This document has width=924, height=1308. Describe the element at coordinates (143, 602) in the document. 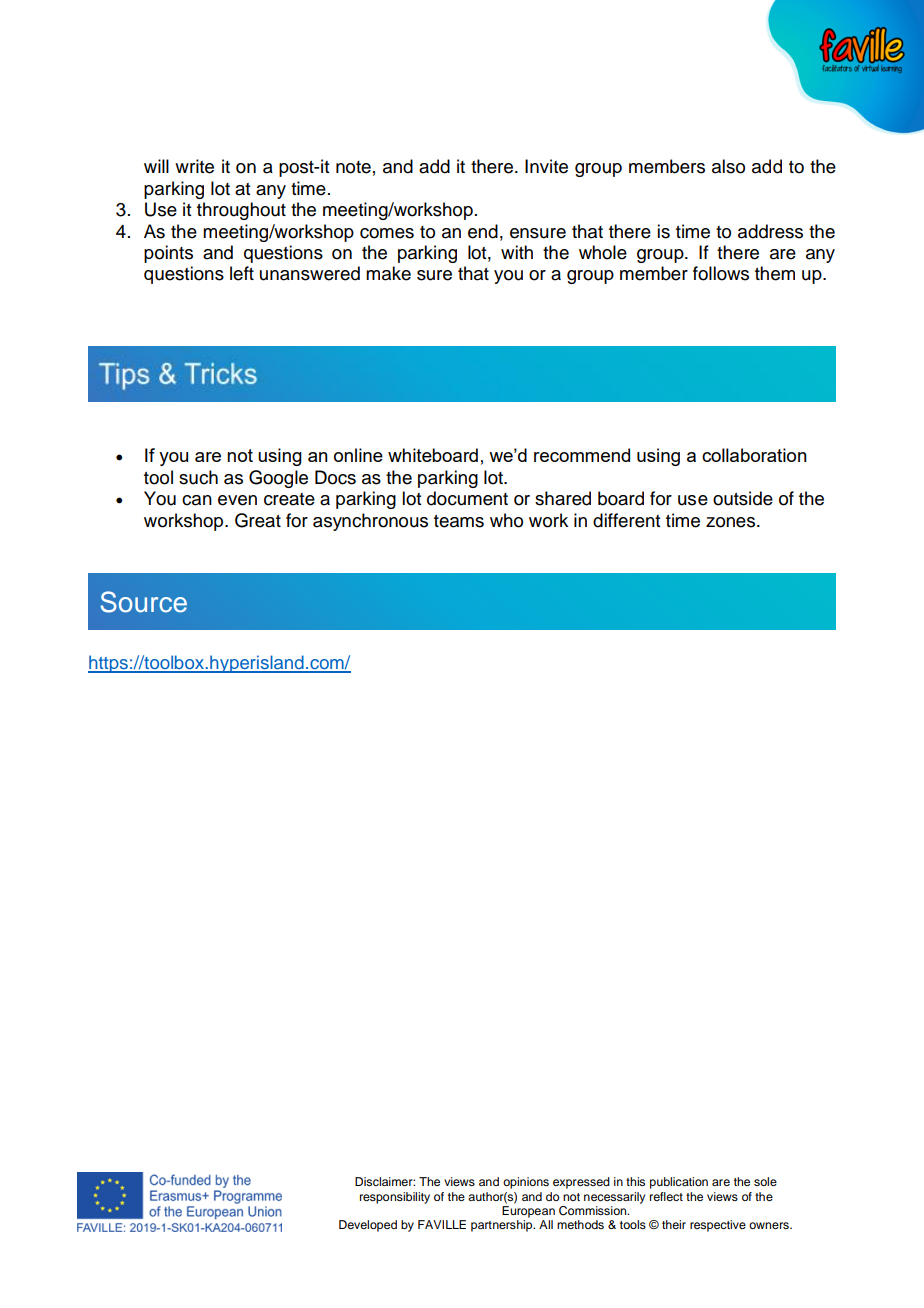

I see `Source` at that location.
